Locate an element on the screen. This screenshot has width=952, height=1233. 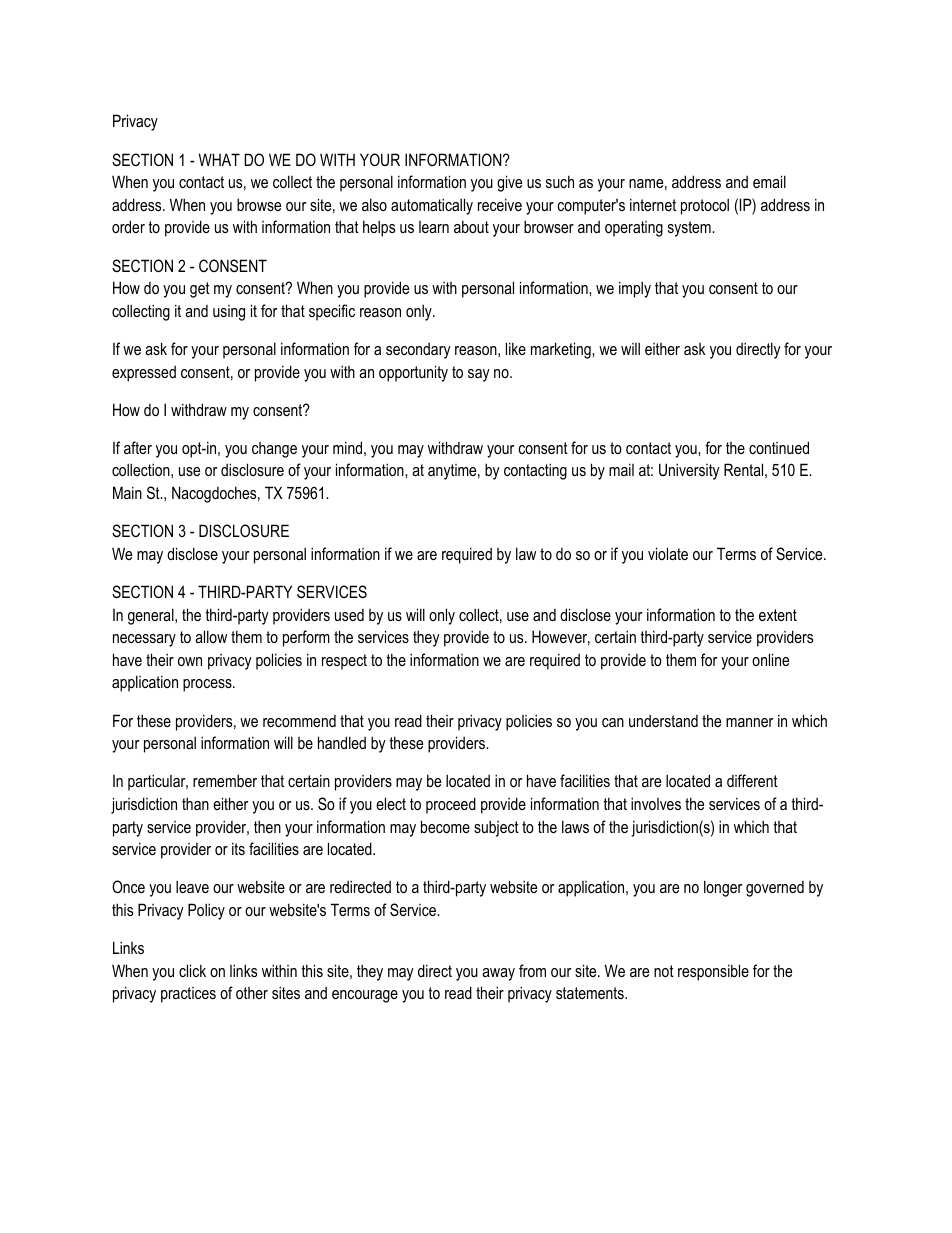
online is located at coordinates (770, 659).
